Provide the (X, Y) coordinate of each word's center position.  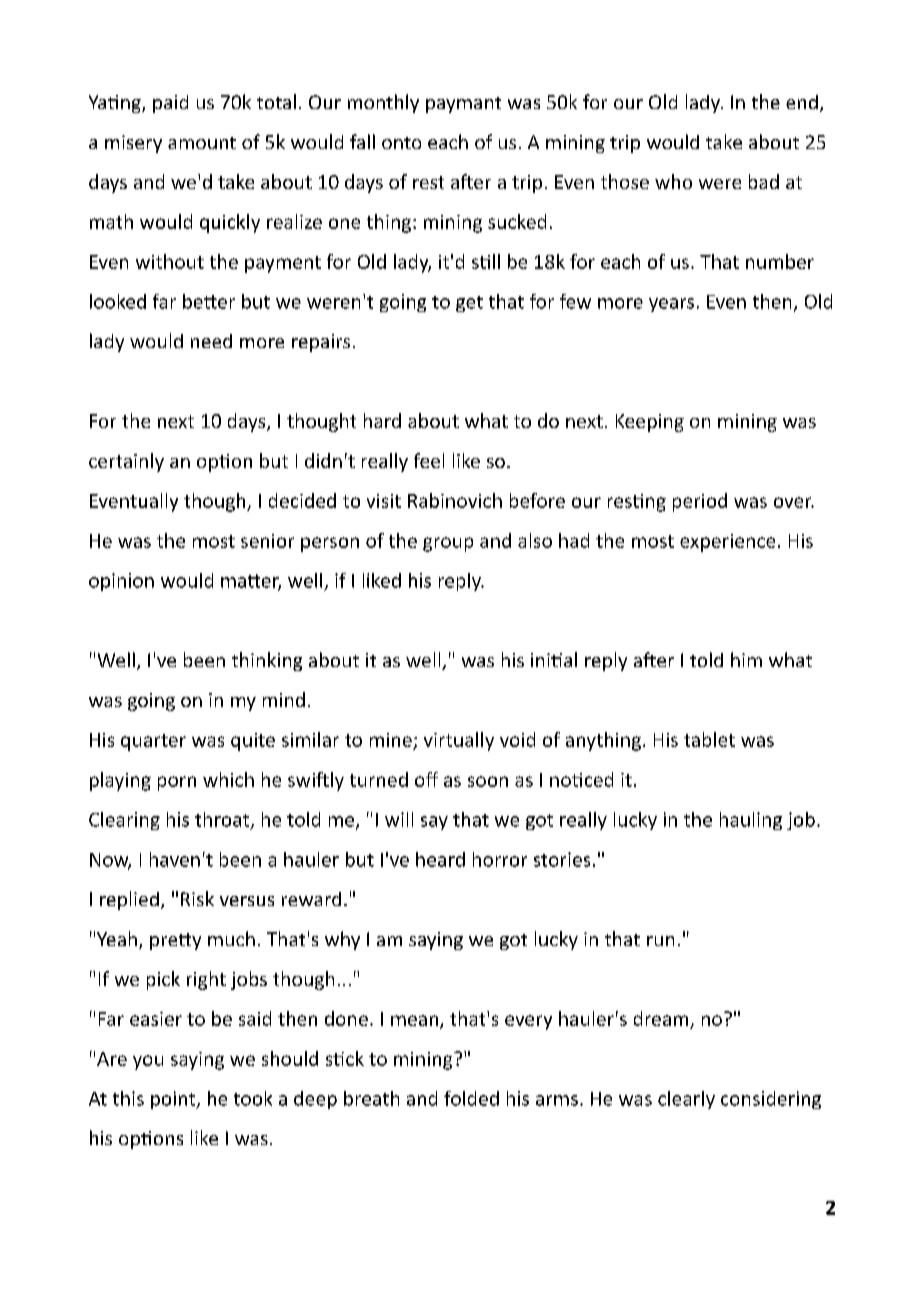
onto (401, 143)
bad (764, 181)
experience (727, 543)
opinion (121, 582)
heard (440, 859)
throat (222, 819)
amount (202, 143)
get (469, 304)
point (174, 1100)
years (671, 305)
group (448, 544)
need (211, 341)
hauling (751, 821)
